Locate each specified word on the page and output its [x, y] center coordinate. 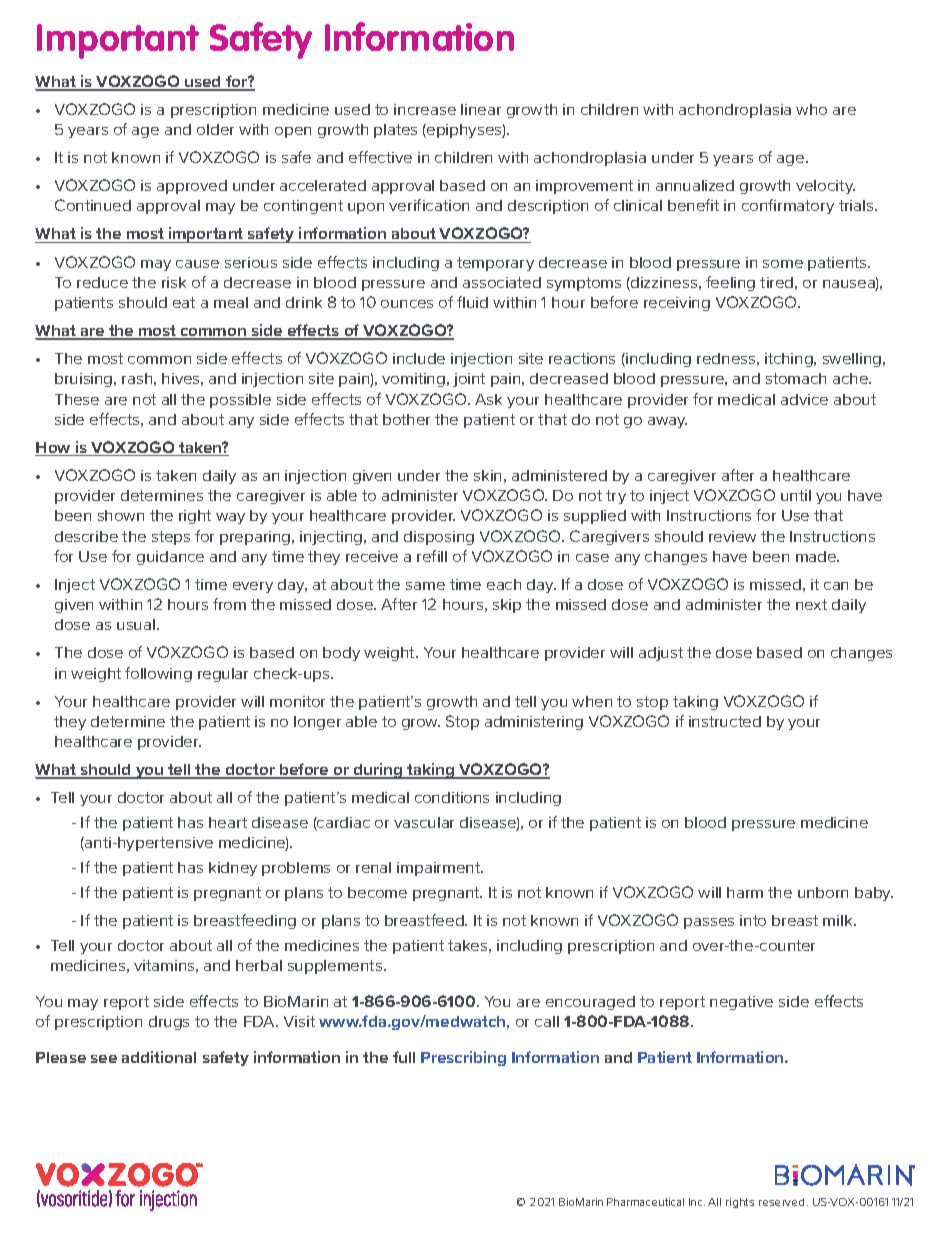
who [811, 109]
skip [507, 606]
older [215, 129]
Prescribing [463, 1058]
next [811, 604]
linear [481, 109]
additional [159, 1057]
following [158, 674]
